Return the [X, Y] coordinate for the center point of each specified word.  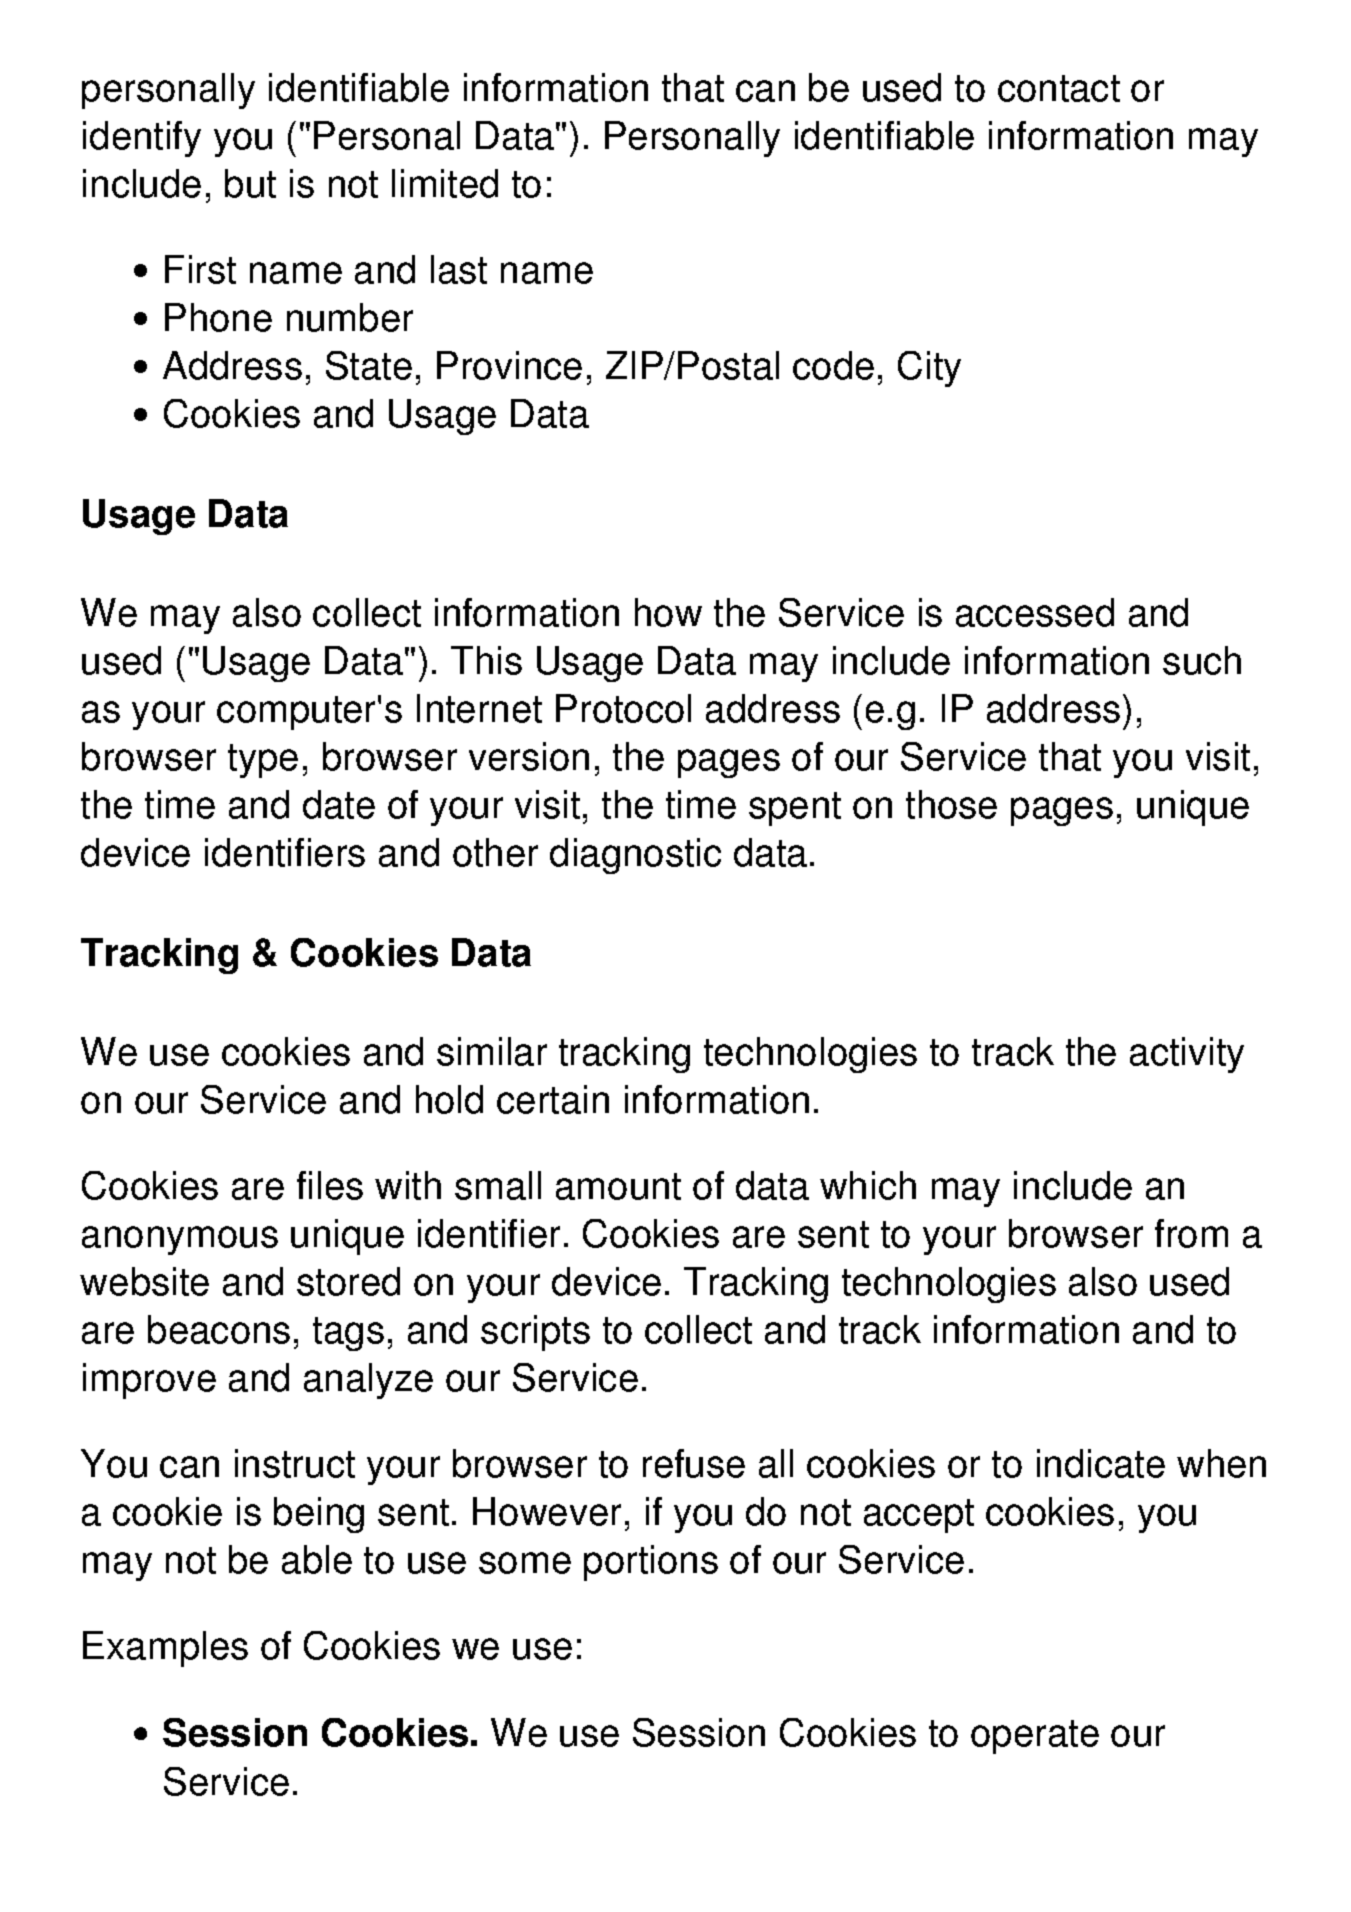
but [250, 183]
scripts [535, 1333]
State [369, 365]
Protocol [623, 708]
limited [445, 183]
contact [1059, 88]
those [951, 804]
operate [1035, 1737]
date [339, 804]
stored [348, 1281]
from [1191, 1233]
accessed [1035, 612]
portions [651, 1563]
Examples [165, 1649]
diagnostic [635, 856]
